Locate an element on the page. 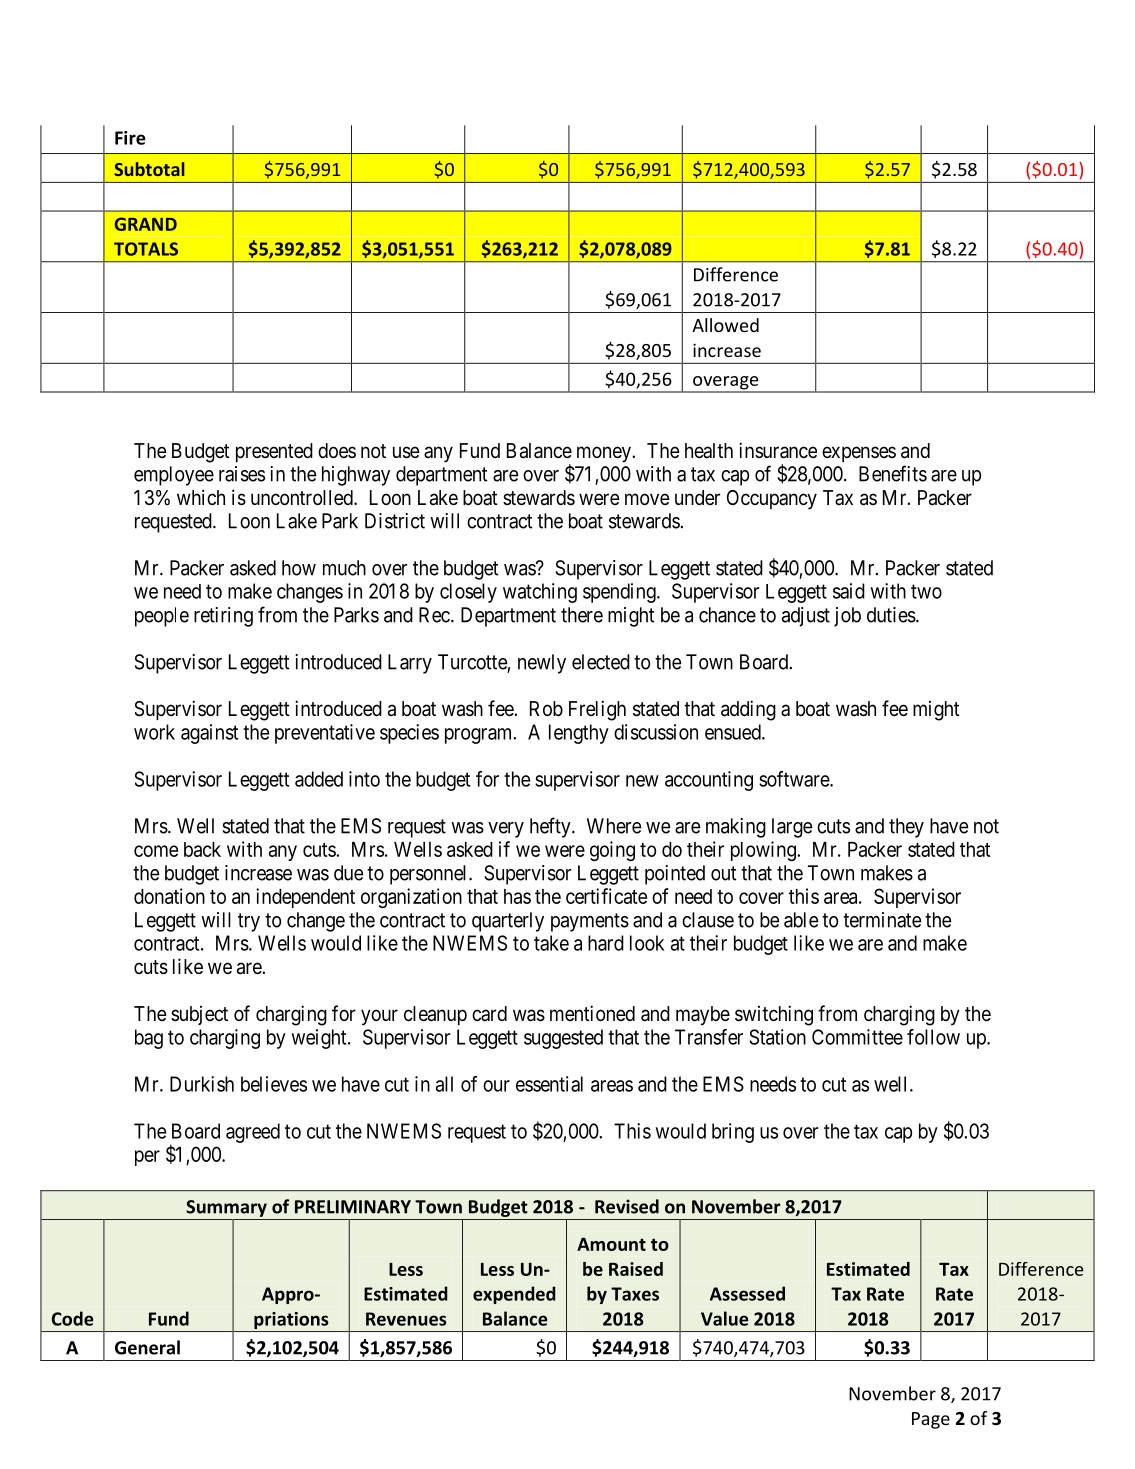 This document has height=1469, width=1135. said is located at coordinates (849, 591).
